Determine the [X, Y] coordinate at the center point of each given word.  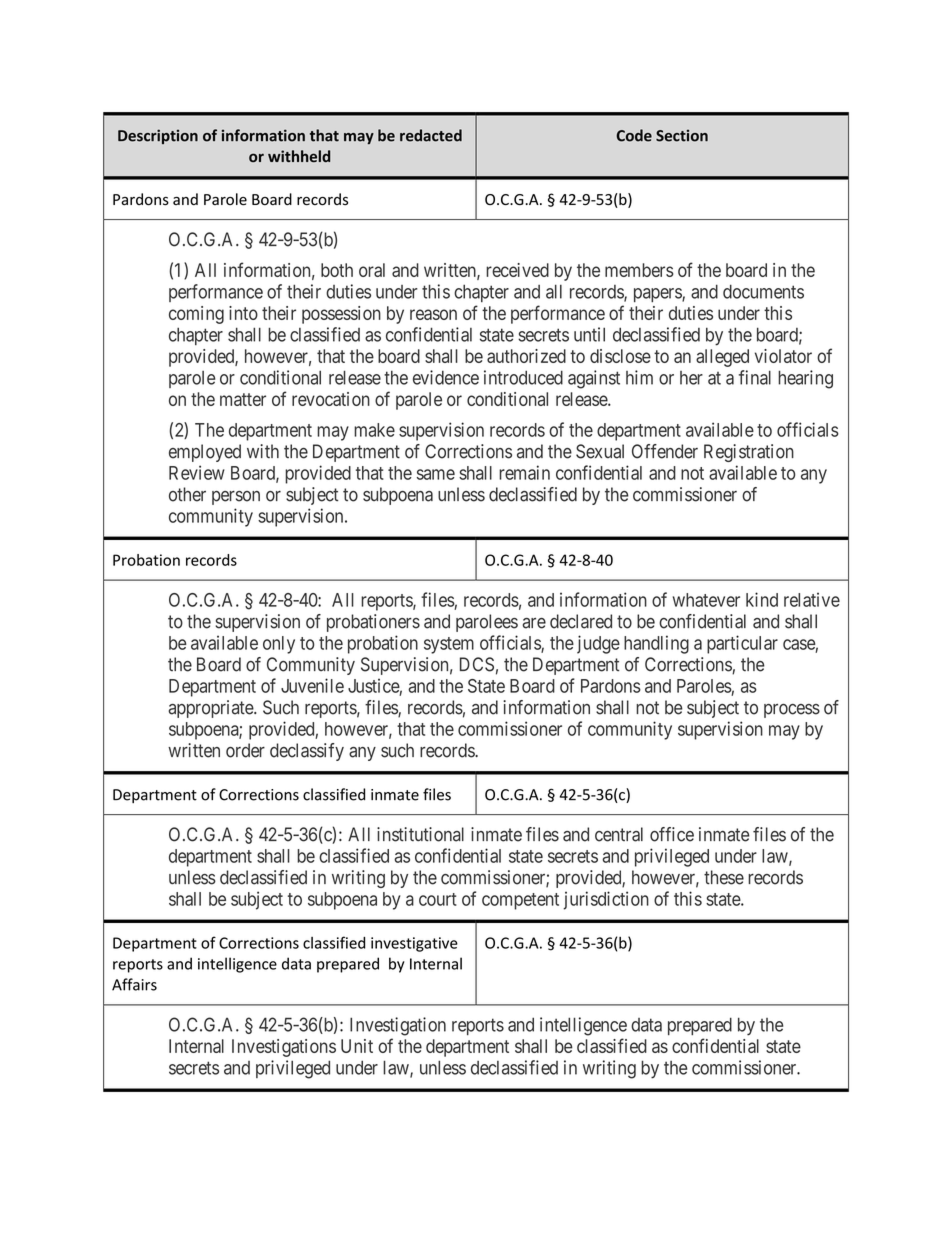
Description [158, 136]
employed [205, 453]
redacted [431, 135]
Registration [749, 453]
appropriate [211, 709]
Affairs [134, 984]
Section [682, 136]
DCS [477, 664]
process [792, 711]
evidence [446, 377]
